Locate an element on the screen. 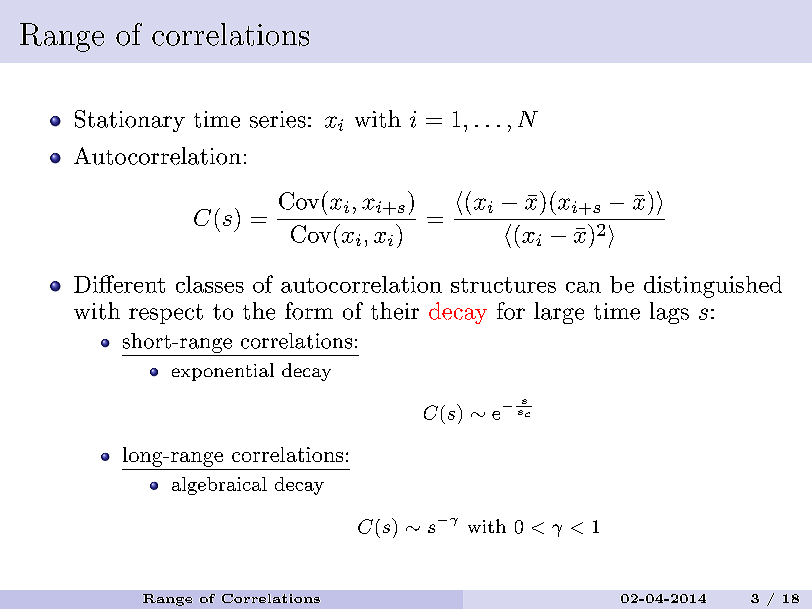 The image size is (812, 609). distinguished is located at coordinates (713, 287).
